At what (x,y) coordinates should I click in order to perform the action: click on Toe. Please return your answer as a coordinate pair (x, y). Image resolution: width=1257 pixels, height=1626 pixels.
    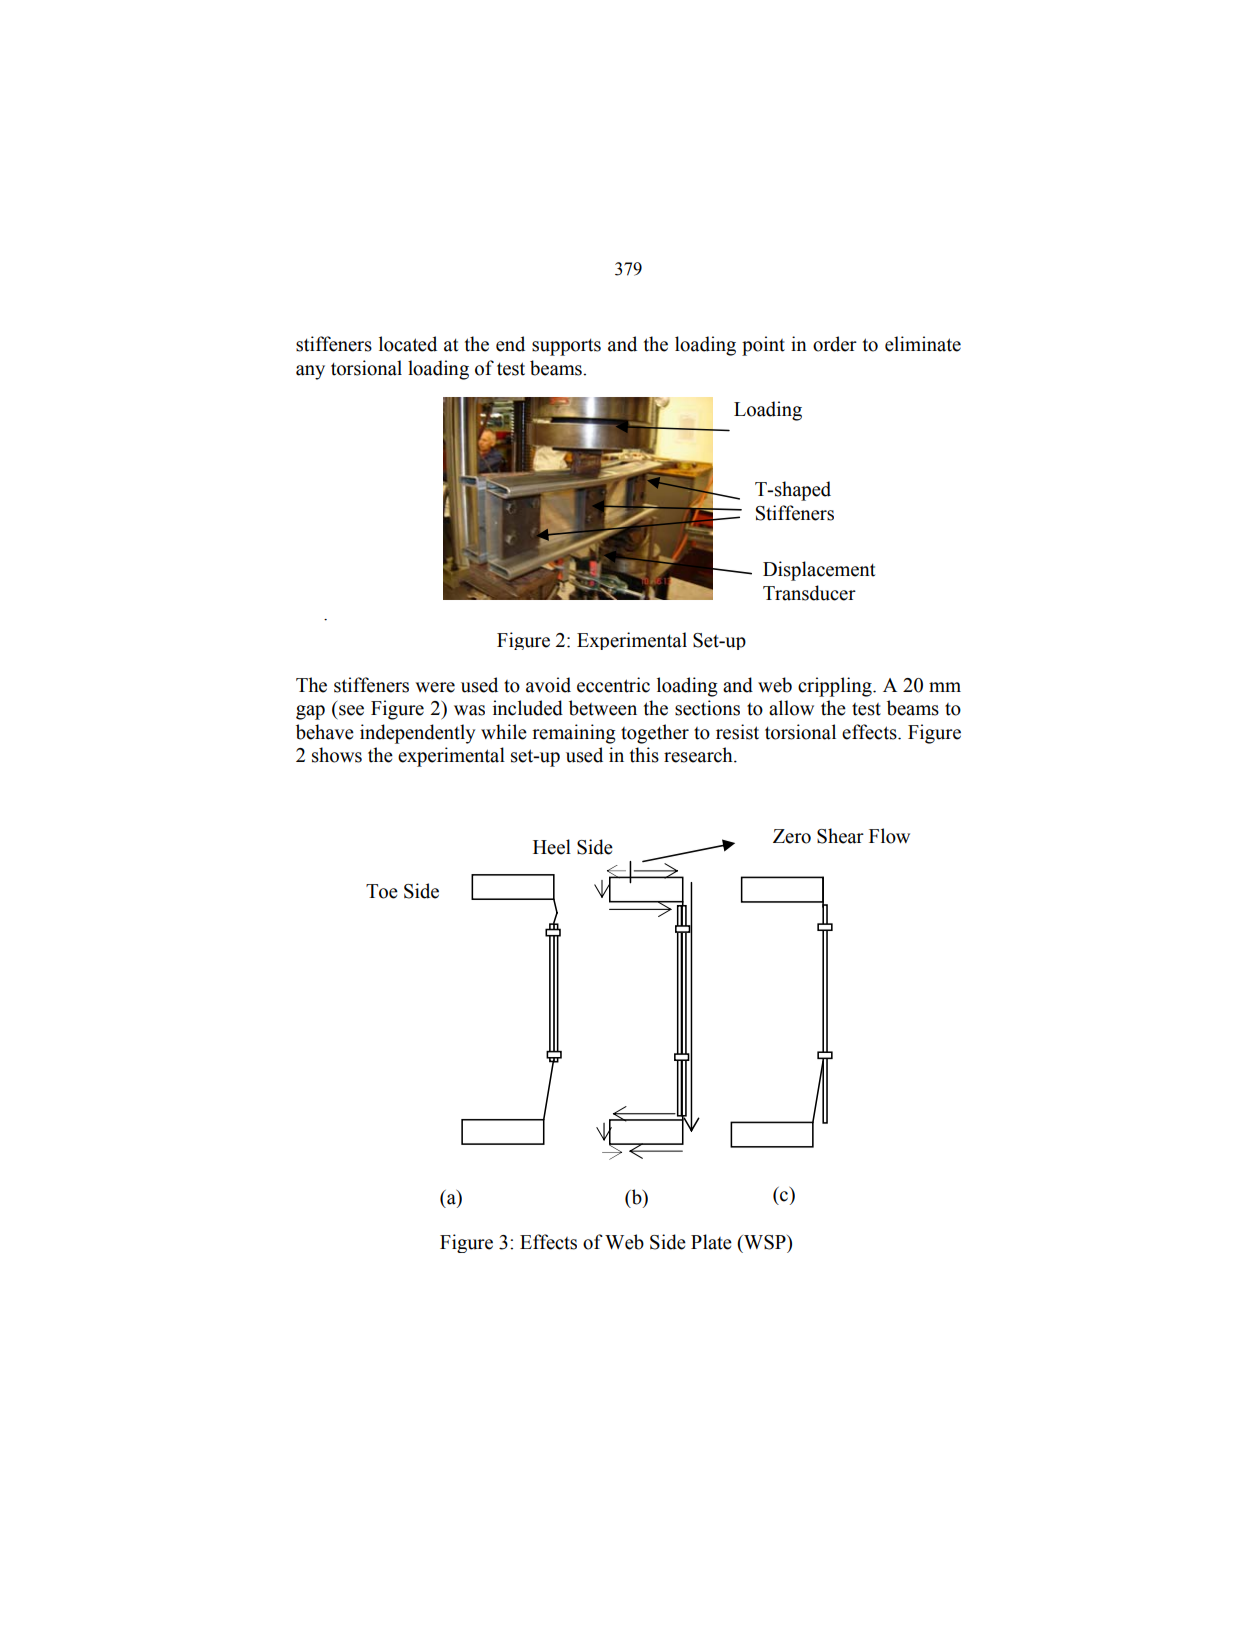
    Looking at the image, I should click on (382, 891).
